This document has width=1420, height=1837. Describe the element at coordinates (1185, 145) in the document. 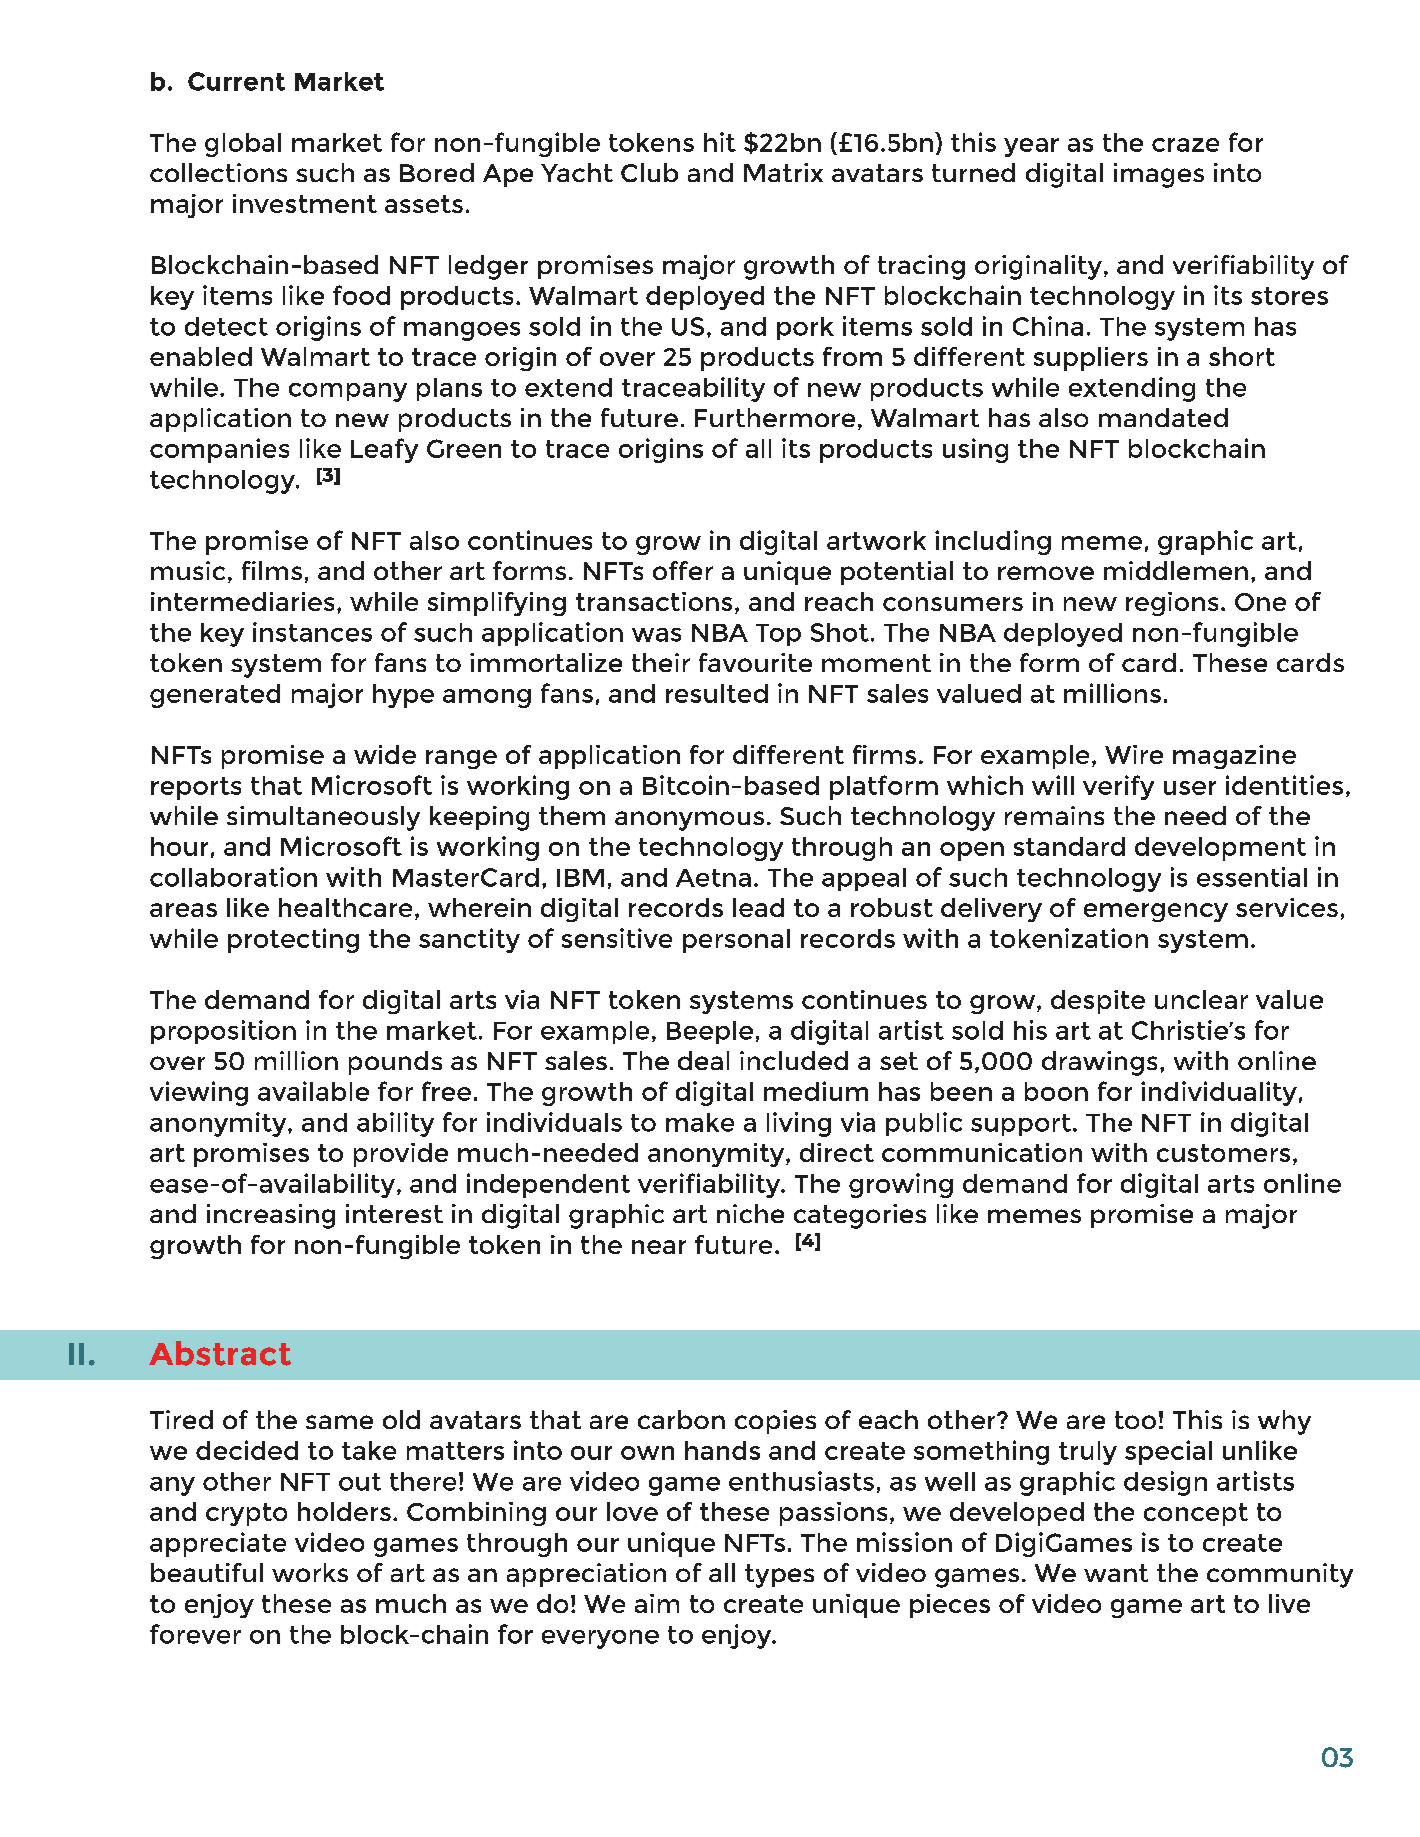

I see `craze` at that location.
